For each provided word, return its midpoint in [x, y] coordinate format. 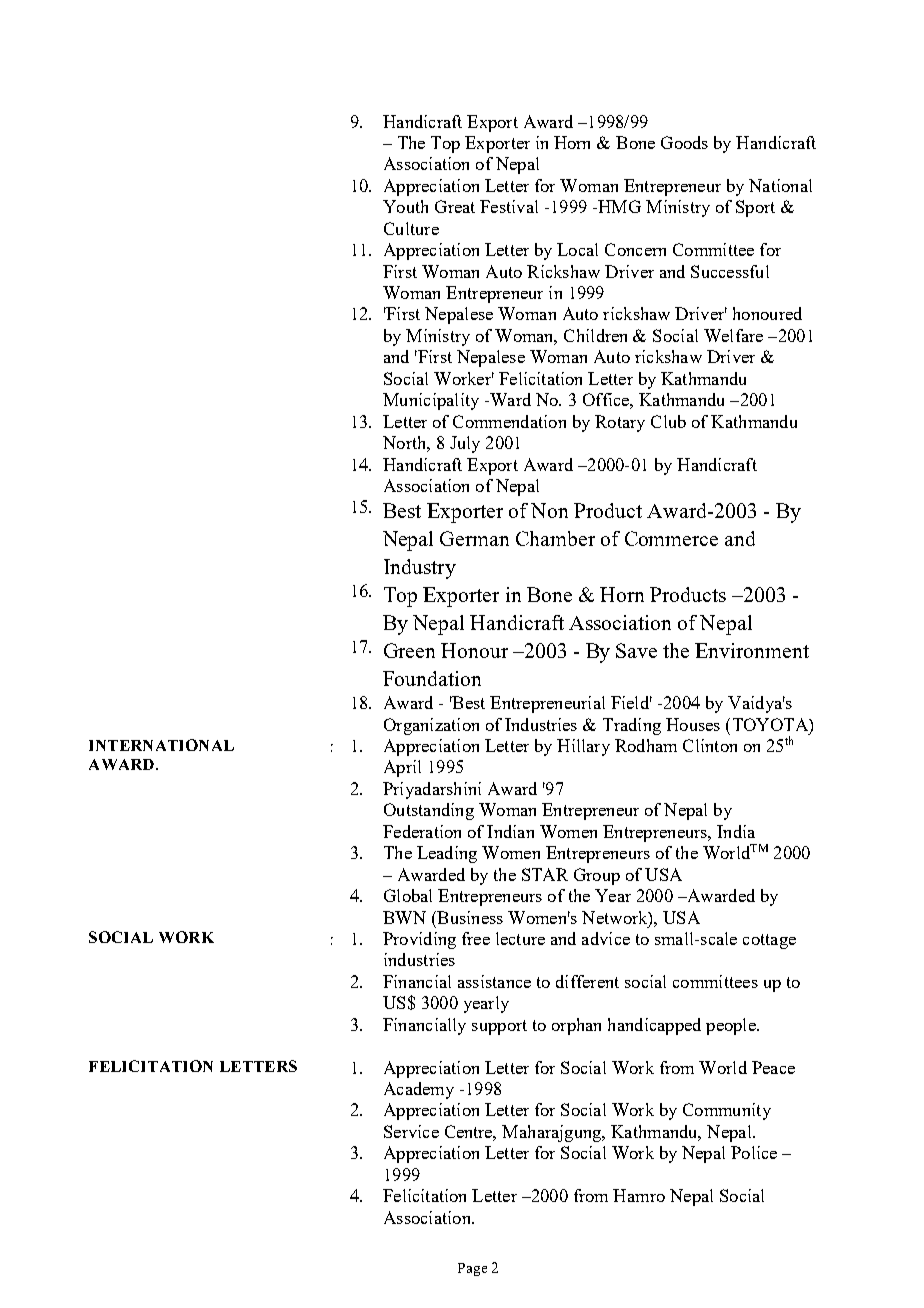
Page [472, 1269]
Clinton [710, 745]
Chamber [555, 538]
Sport [755, 208]
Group [597, 876]
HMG [618, 206]
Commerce [671, 538]
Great [455, 206]
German [474, 538]
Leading [447, 854]
